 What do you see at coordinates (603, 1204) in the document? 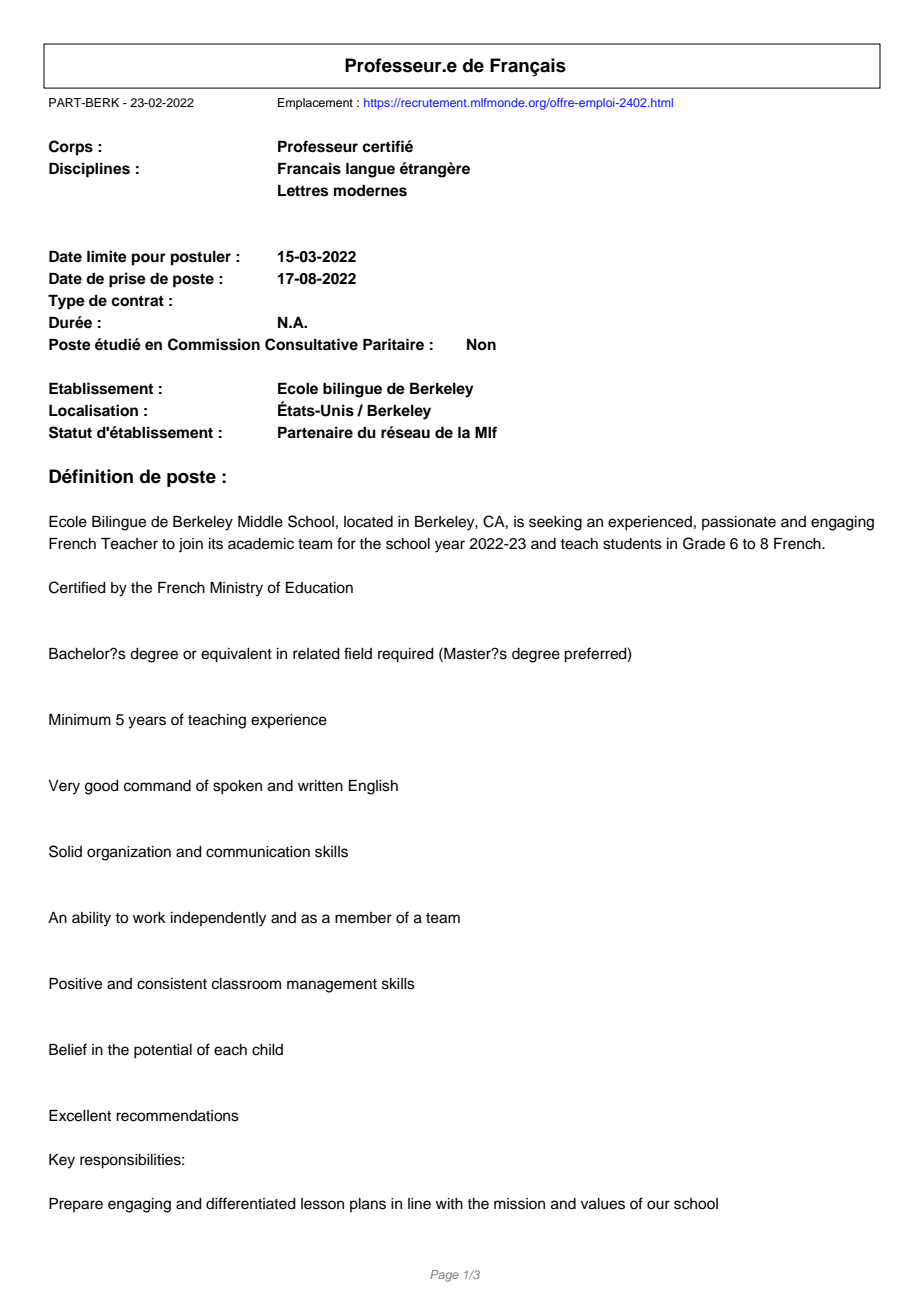
I see `values` at bounding box center [603, 1204].
